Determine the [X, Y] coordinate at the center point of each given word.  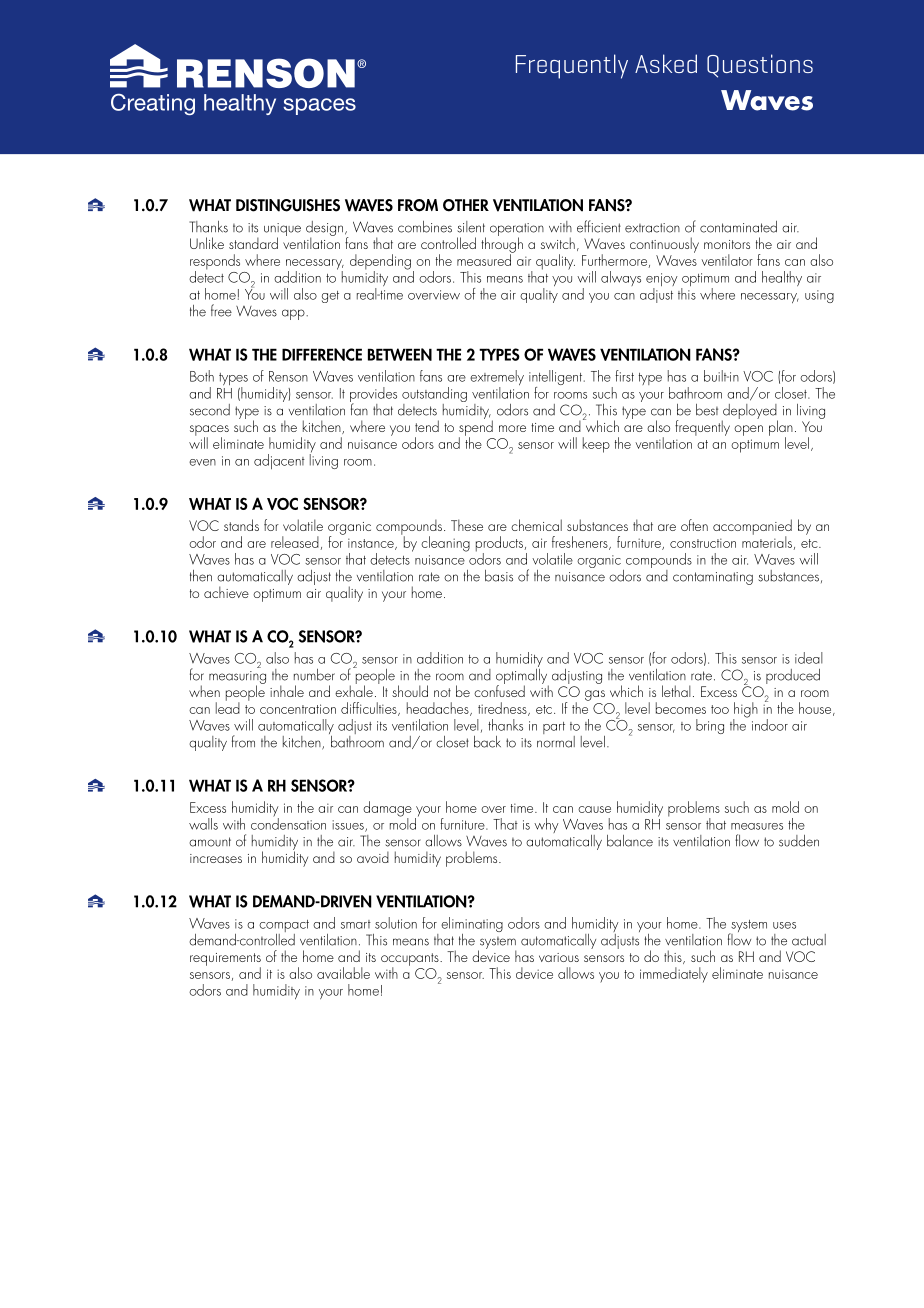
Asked [666, 63]
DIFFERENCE [322, 354]
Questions [760, 66]
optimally [522, 676]
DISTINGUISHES [288, 205]
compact [284, 927]
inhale [287, 691]
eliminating [472, 926]
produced [793, 676]
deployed [750, 412]
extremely [497, 379]
